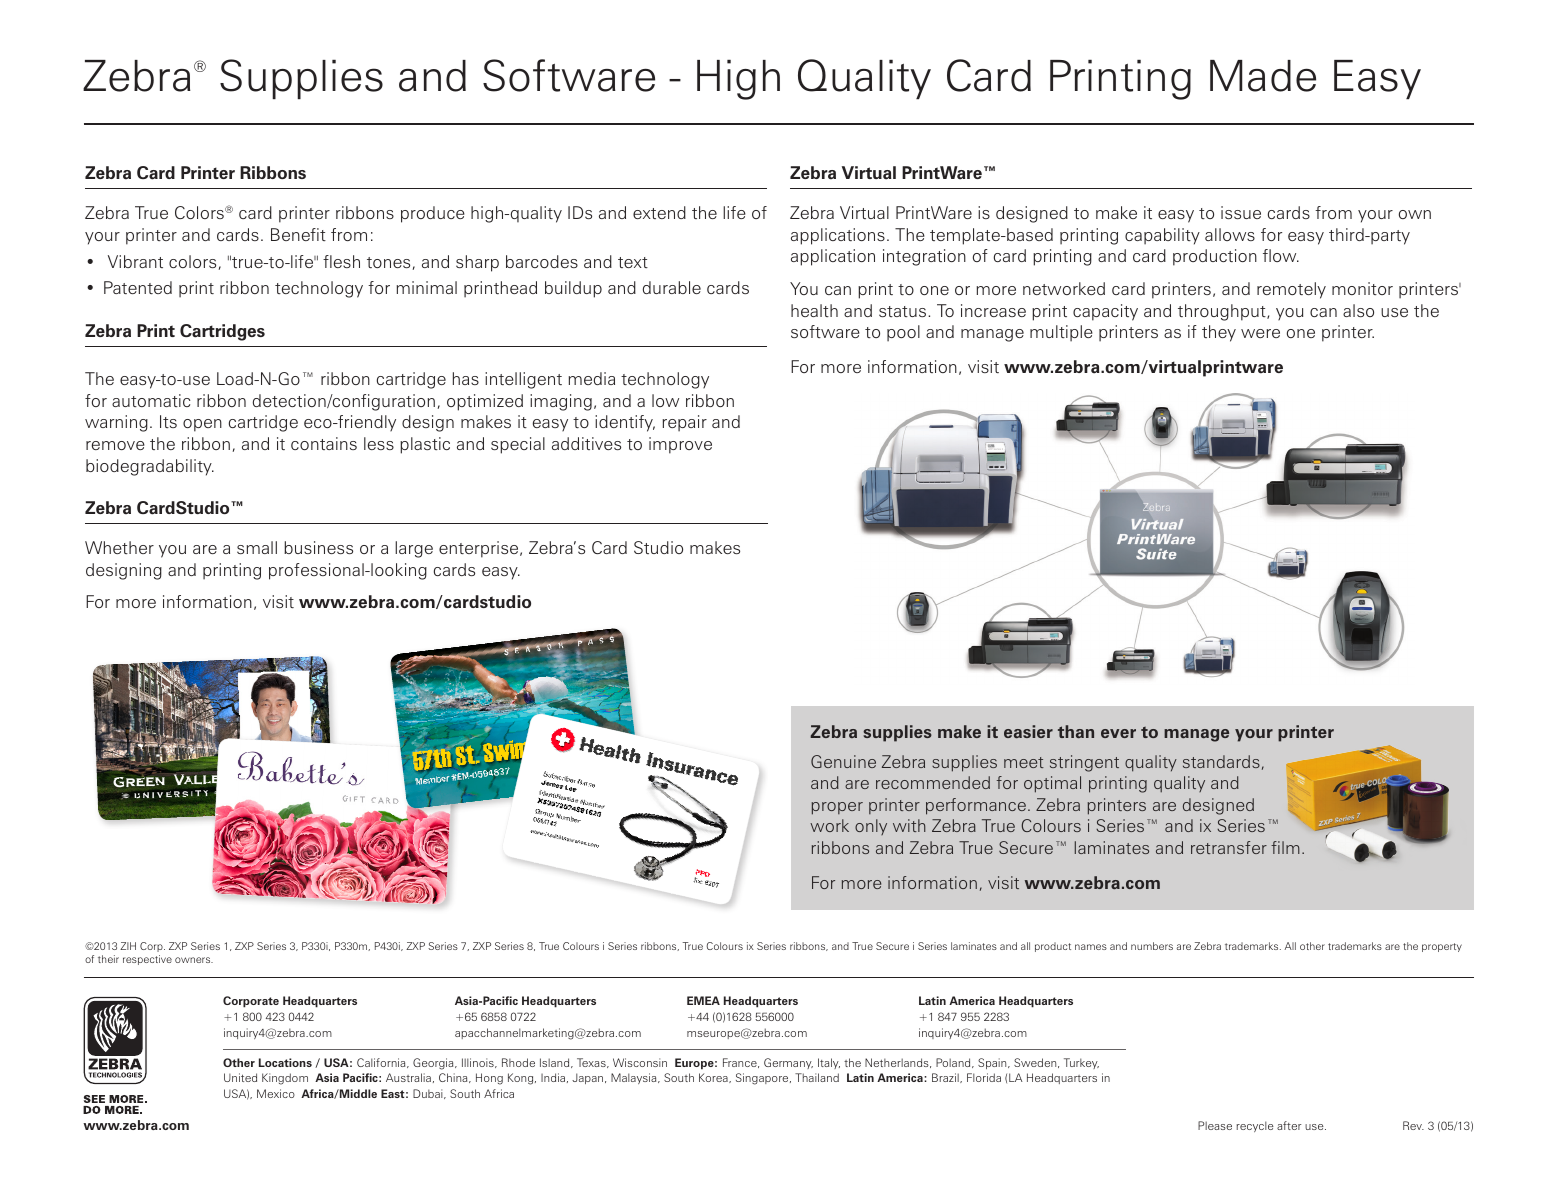  What do you see at coordinates (1285, 847) in the screenshot?
I see `film` at bounding box center [1285, 847].
